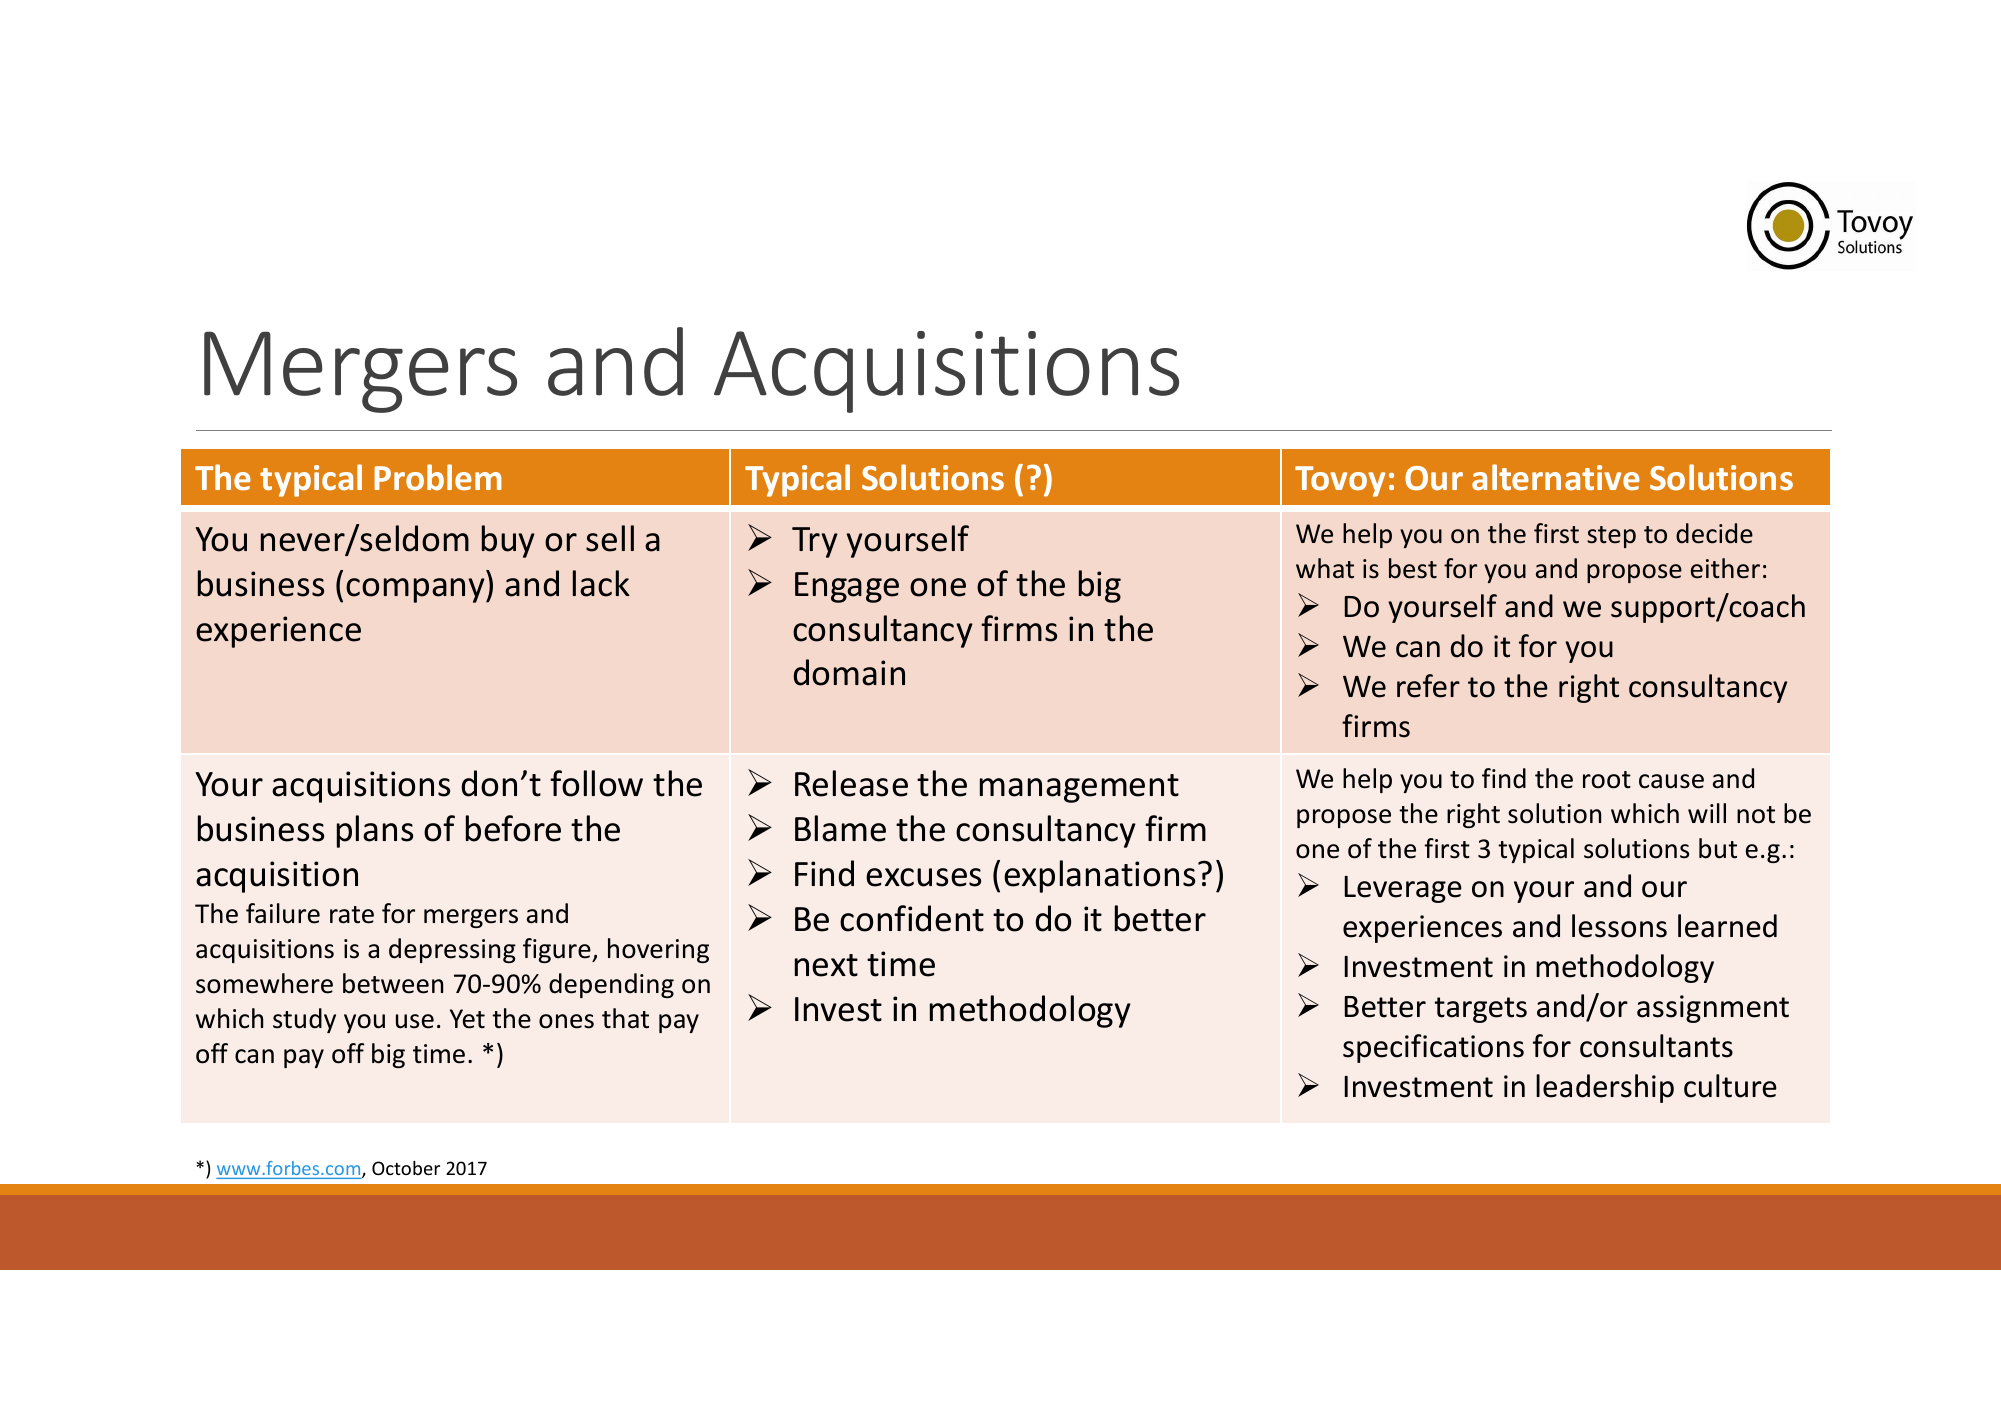  Describe the element at coordinates (438, 477) in the screenshot. I see `Problem` at that location.
